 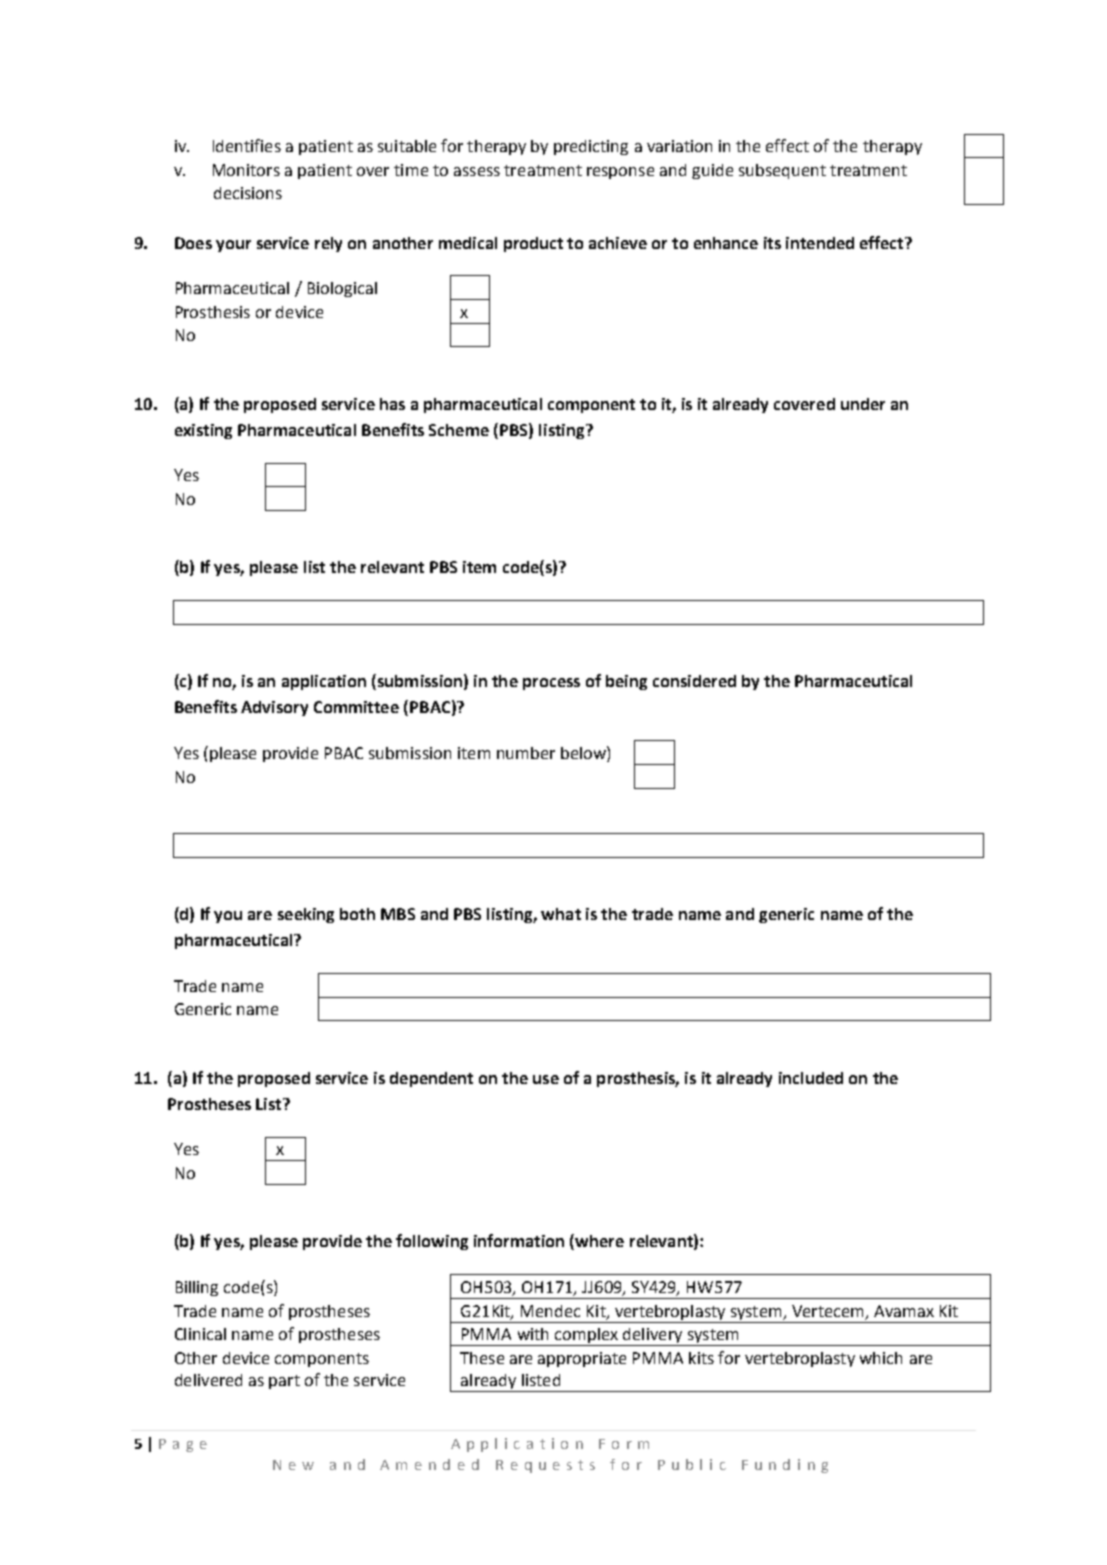 I want to click on Advisory, so click(x=274, y=708).
